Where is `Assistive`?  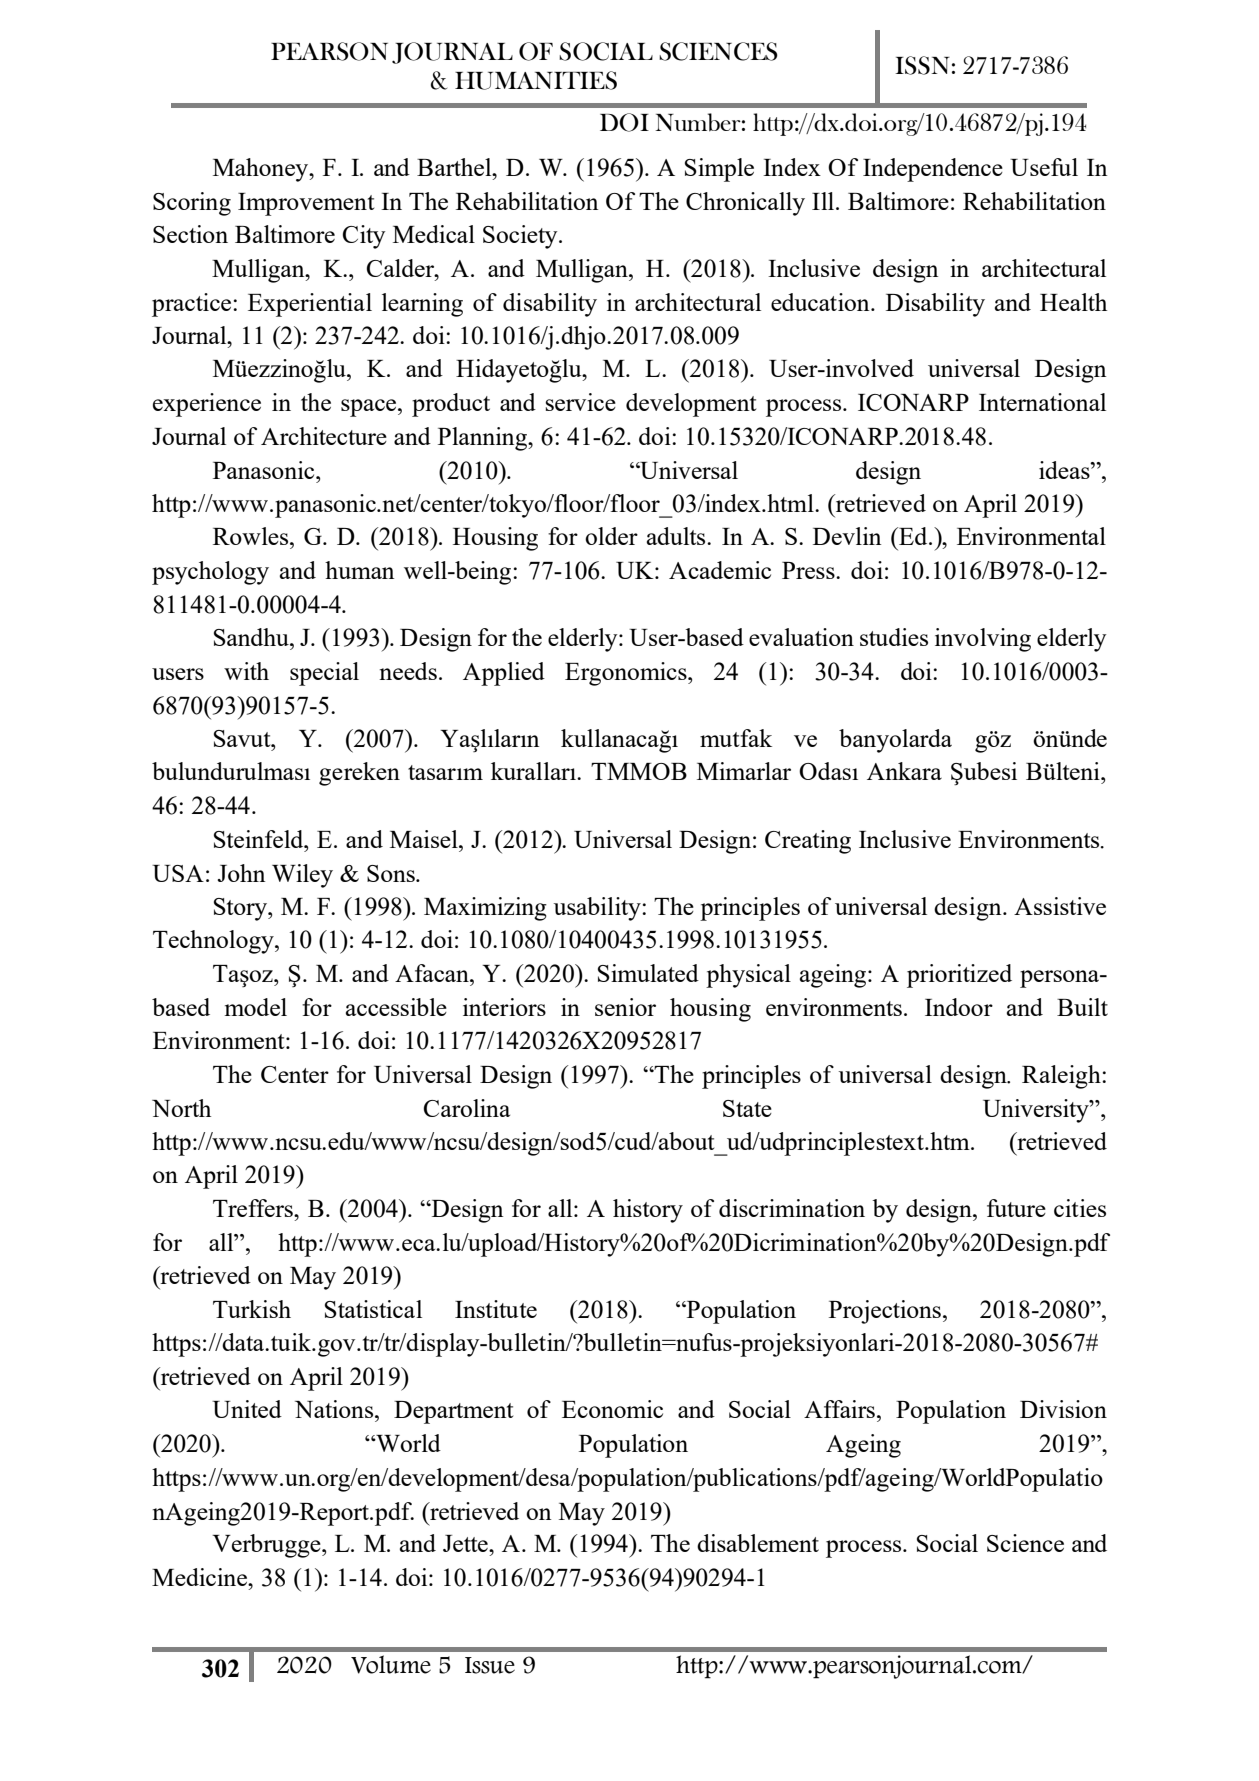
Assistive is located at coordinates (1060, 906).
